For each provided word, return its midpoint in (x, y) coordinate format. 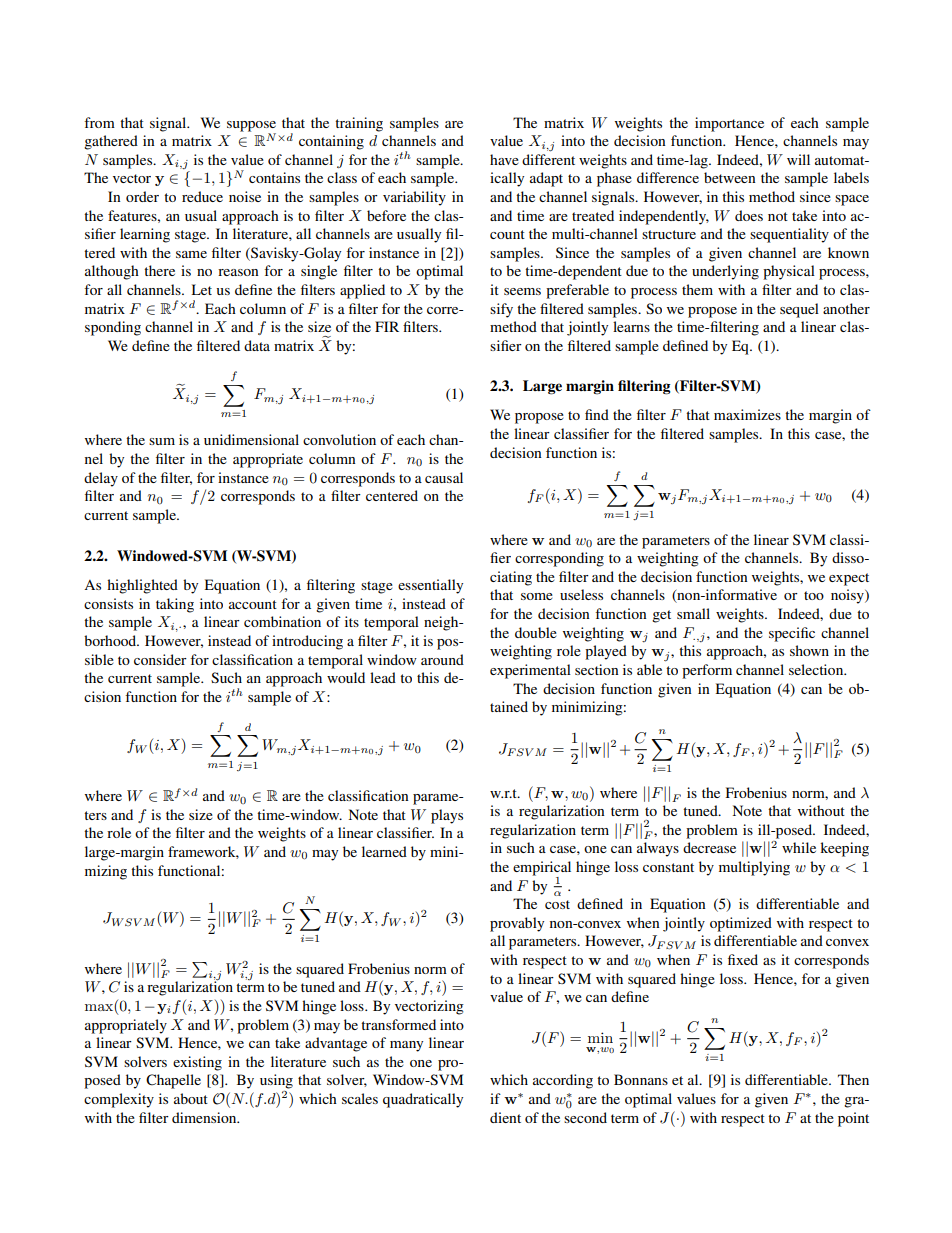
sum (162, 441)
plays (447, 816)
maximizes (747, 414)
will (798, 159)
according (563, 1081)
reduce (202, 196)
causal (444, 477)
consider (160, 659)
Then (853, 1079)
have (504, 159)
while (799, 847)
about (191, 1098)
